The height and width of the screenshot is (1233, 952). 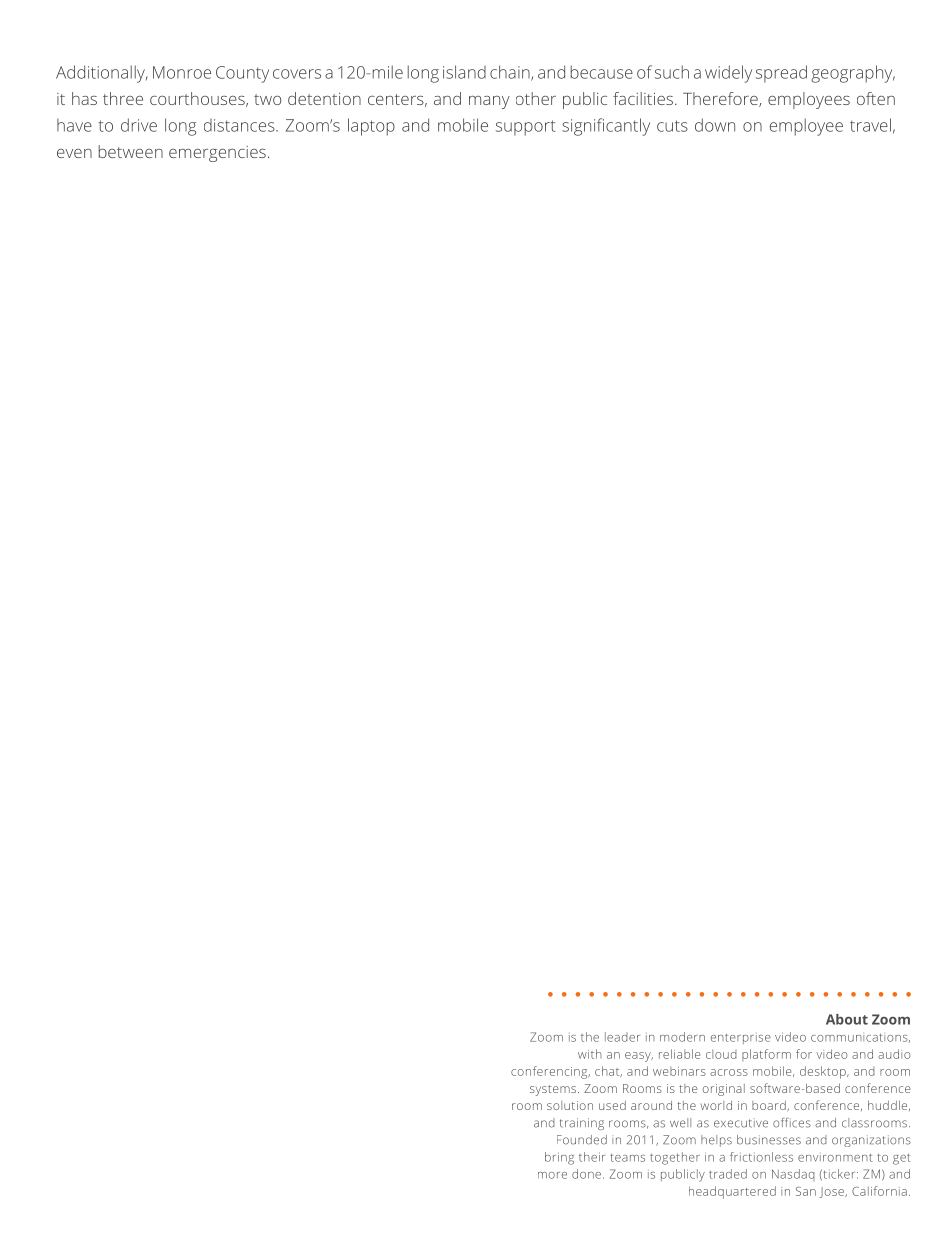 What do you see at coordinates (847, 1019) in the screenshot?
I see `About` at bounding box center [847, 1019].
